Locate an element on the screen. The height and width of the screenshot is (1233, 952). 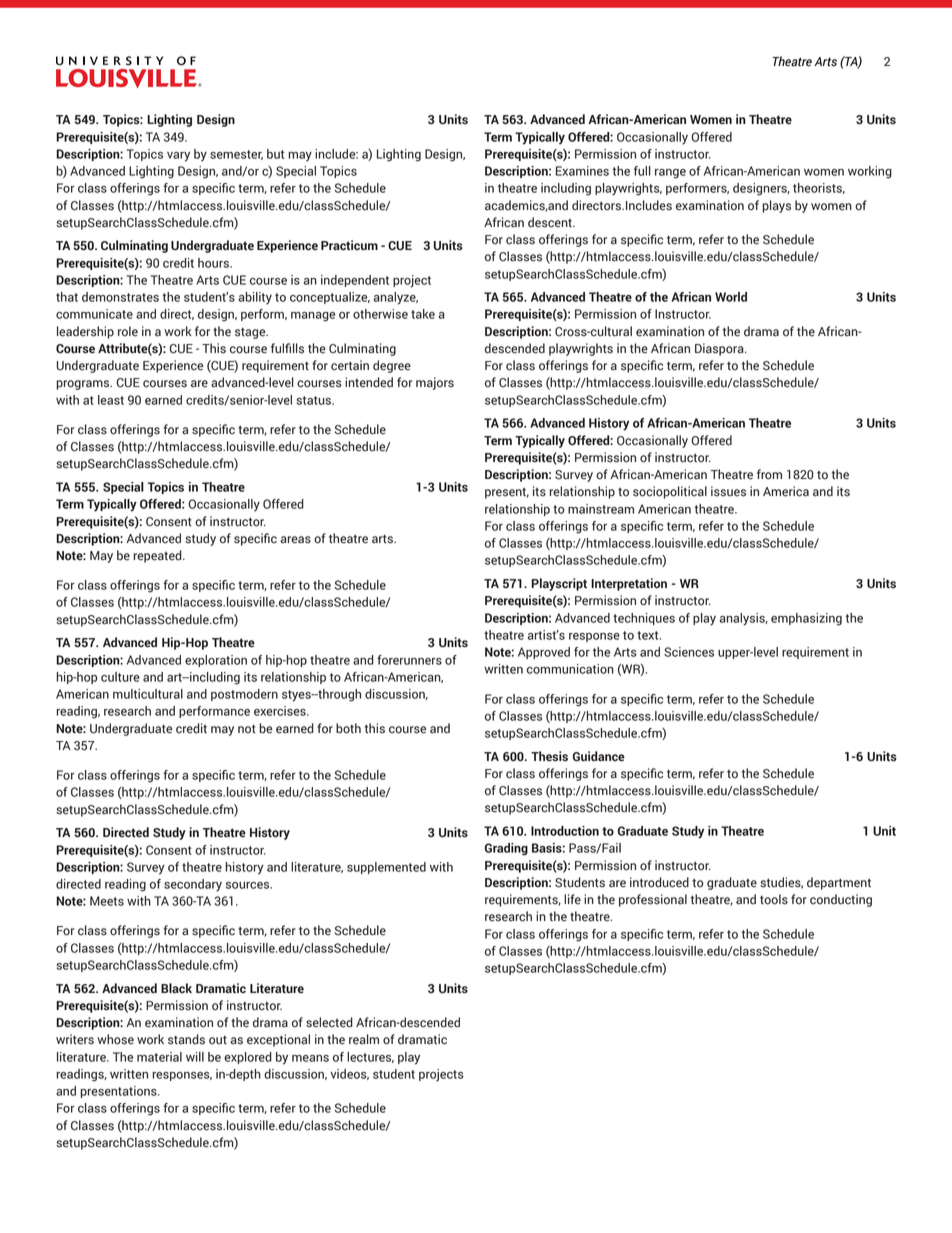
vary is located at coordinates (178, 157).
